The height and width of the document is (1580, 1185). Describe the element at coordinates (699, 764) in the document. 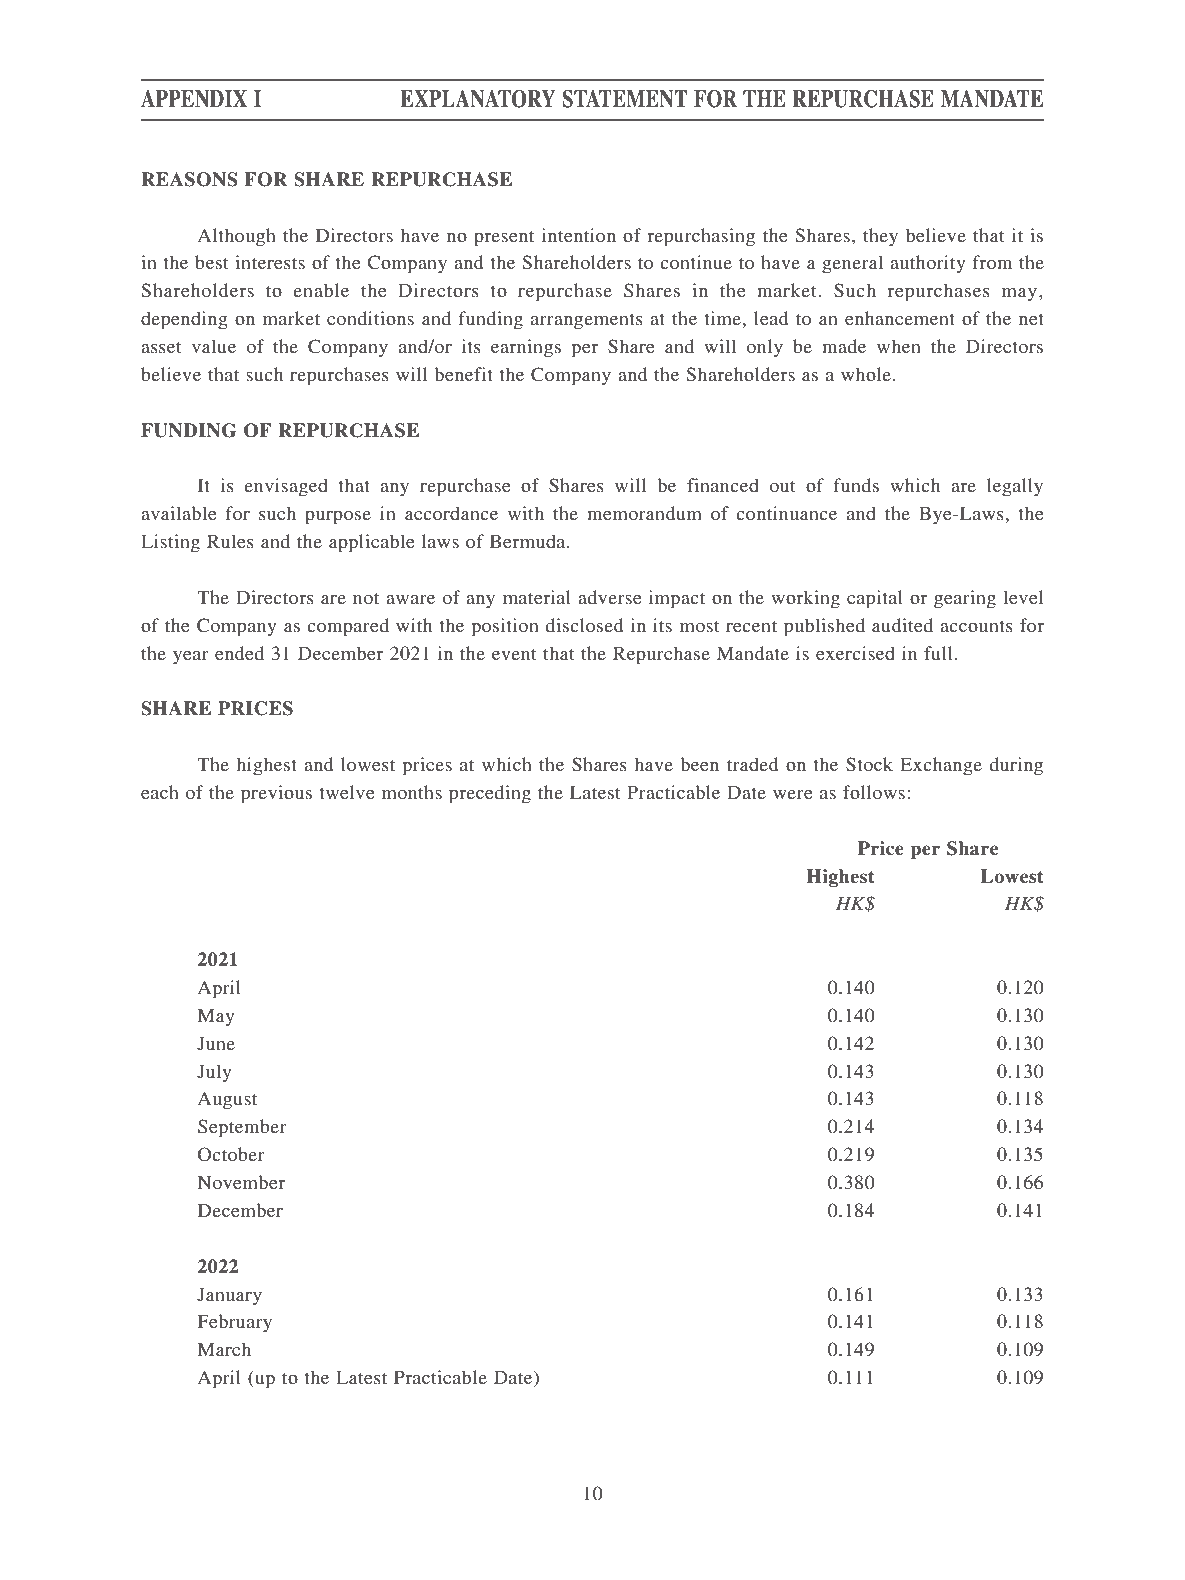

I see `been` at that location.
